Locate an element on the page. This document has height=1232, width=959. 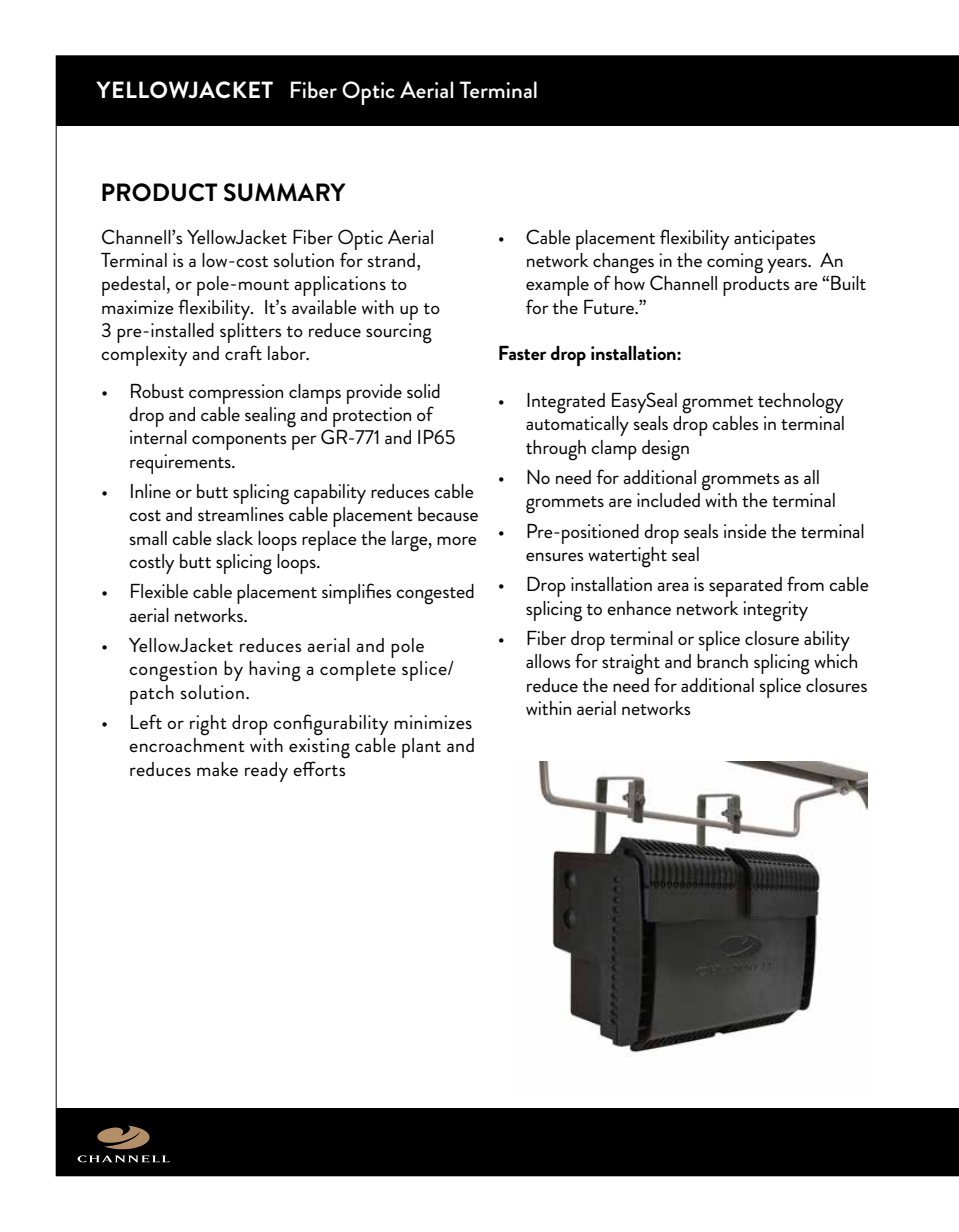
included is located at coordinates (668, 500).
